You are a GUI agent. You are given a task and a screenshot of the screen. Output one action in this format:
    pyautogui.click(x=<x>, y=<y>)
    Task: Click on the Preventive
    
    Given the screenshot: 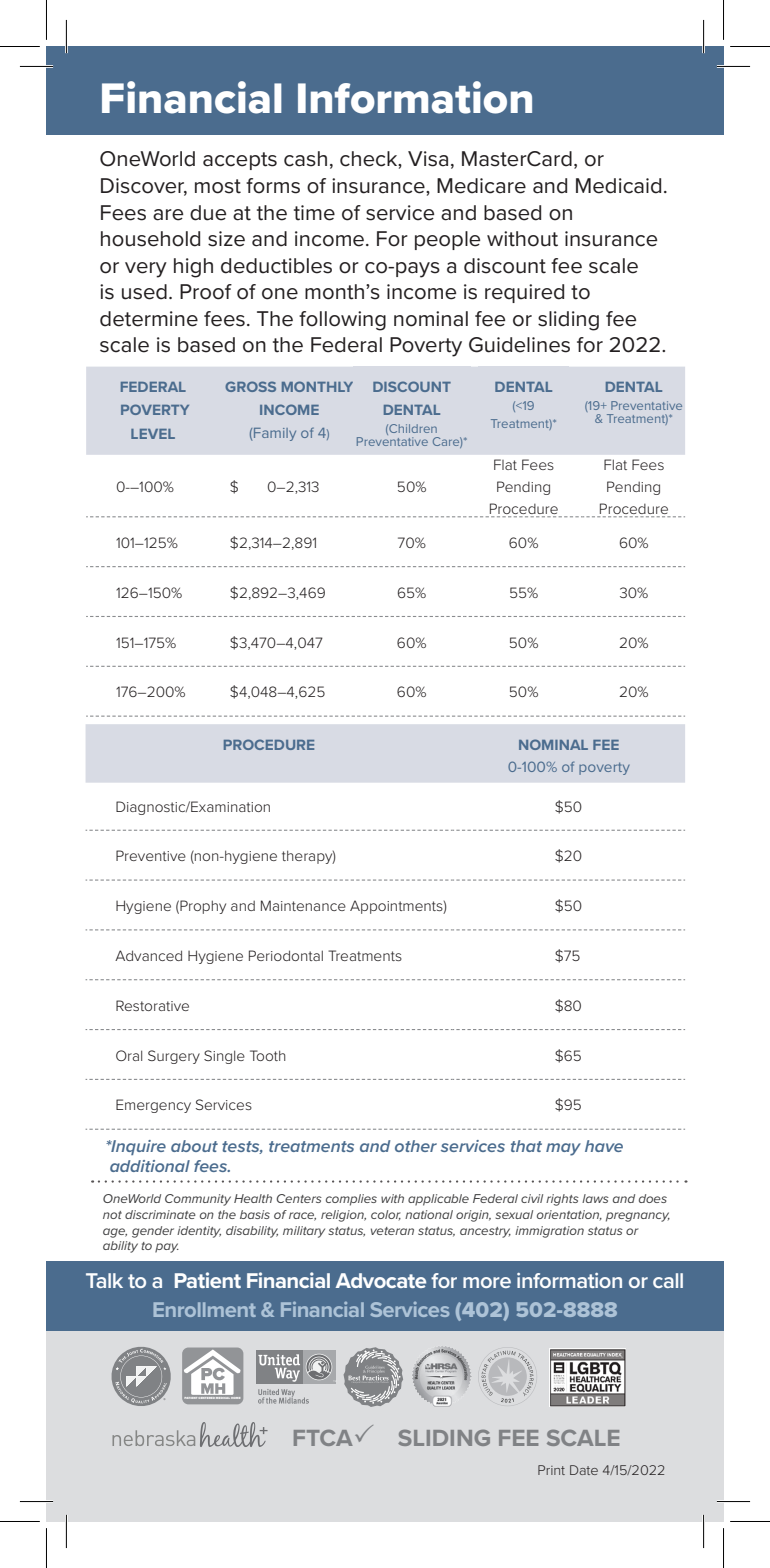 What is the action you would take?
    pyautogui.click(x=151, y=855)
